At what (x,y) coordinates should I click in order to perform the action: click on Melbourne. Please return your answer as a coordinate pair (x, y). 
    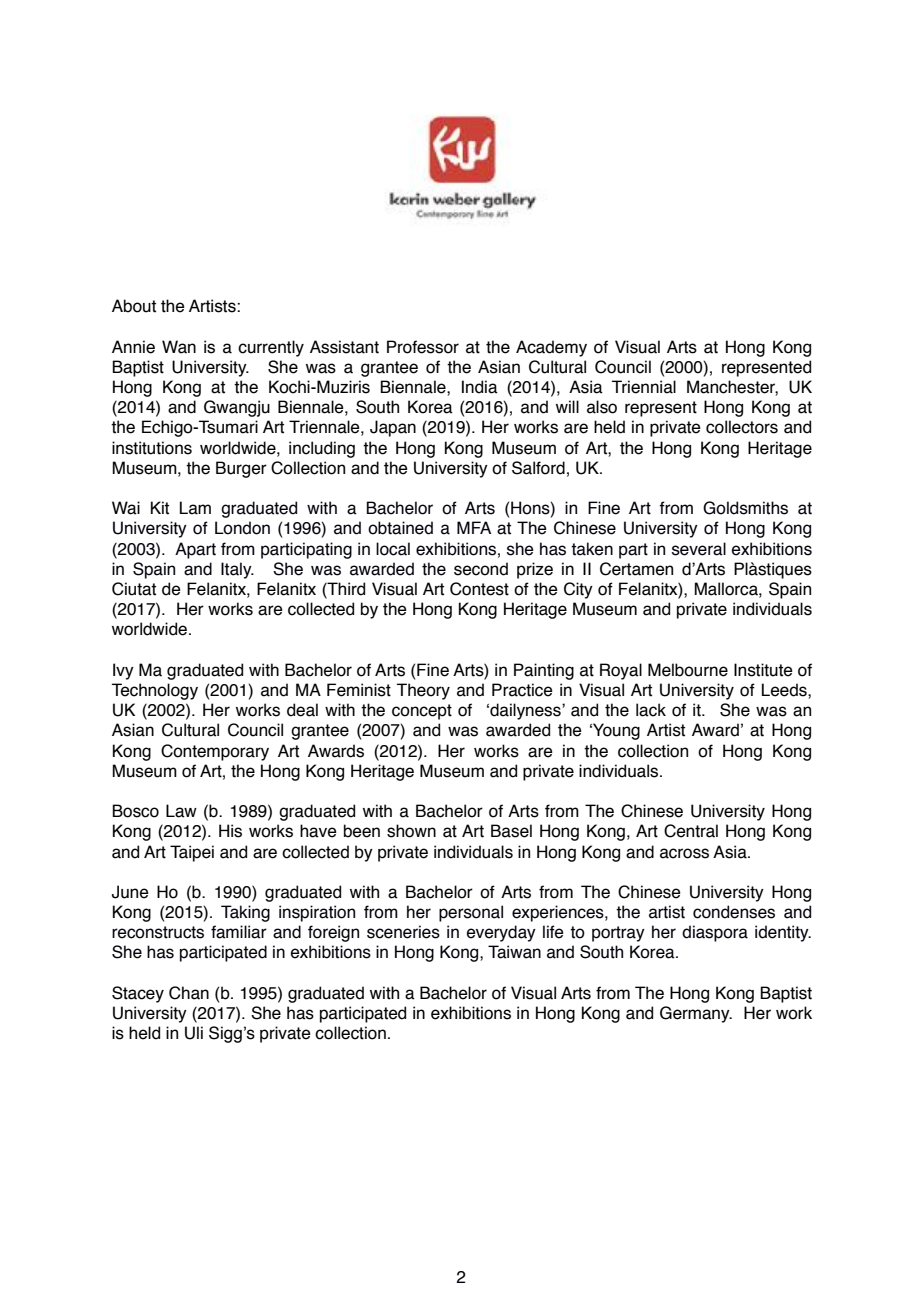
    Looking at the image, I should click on (688, 670).
